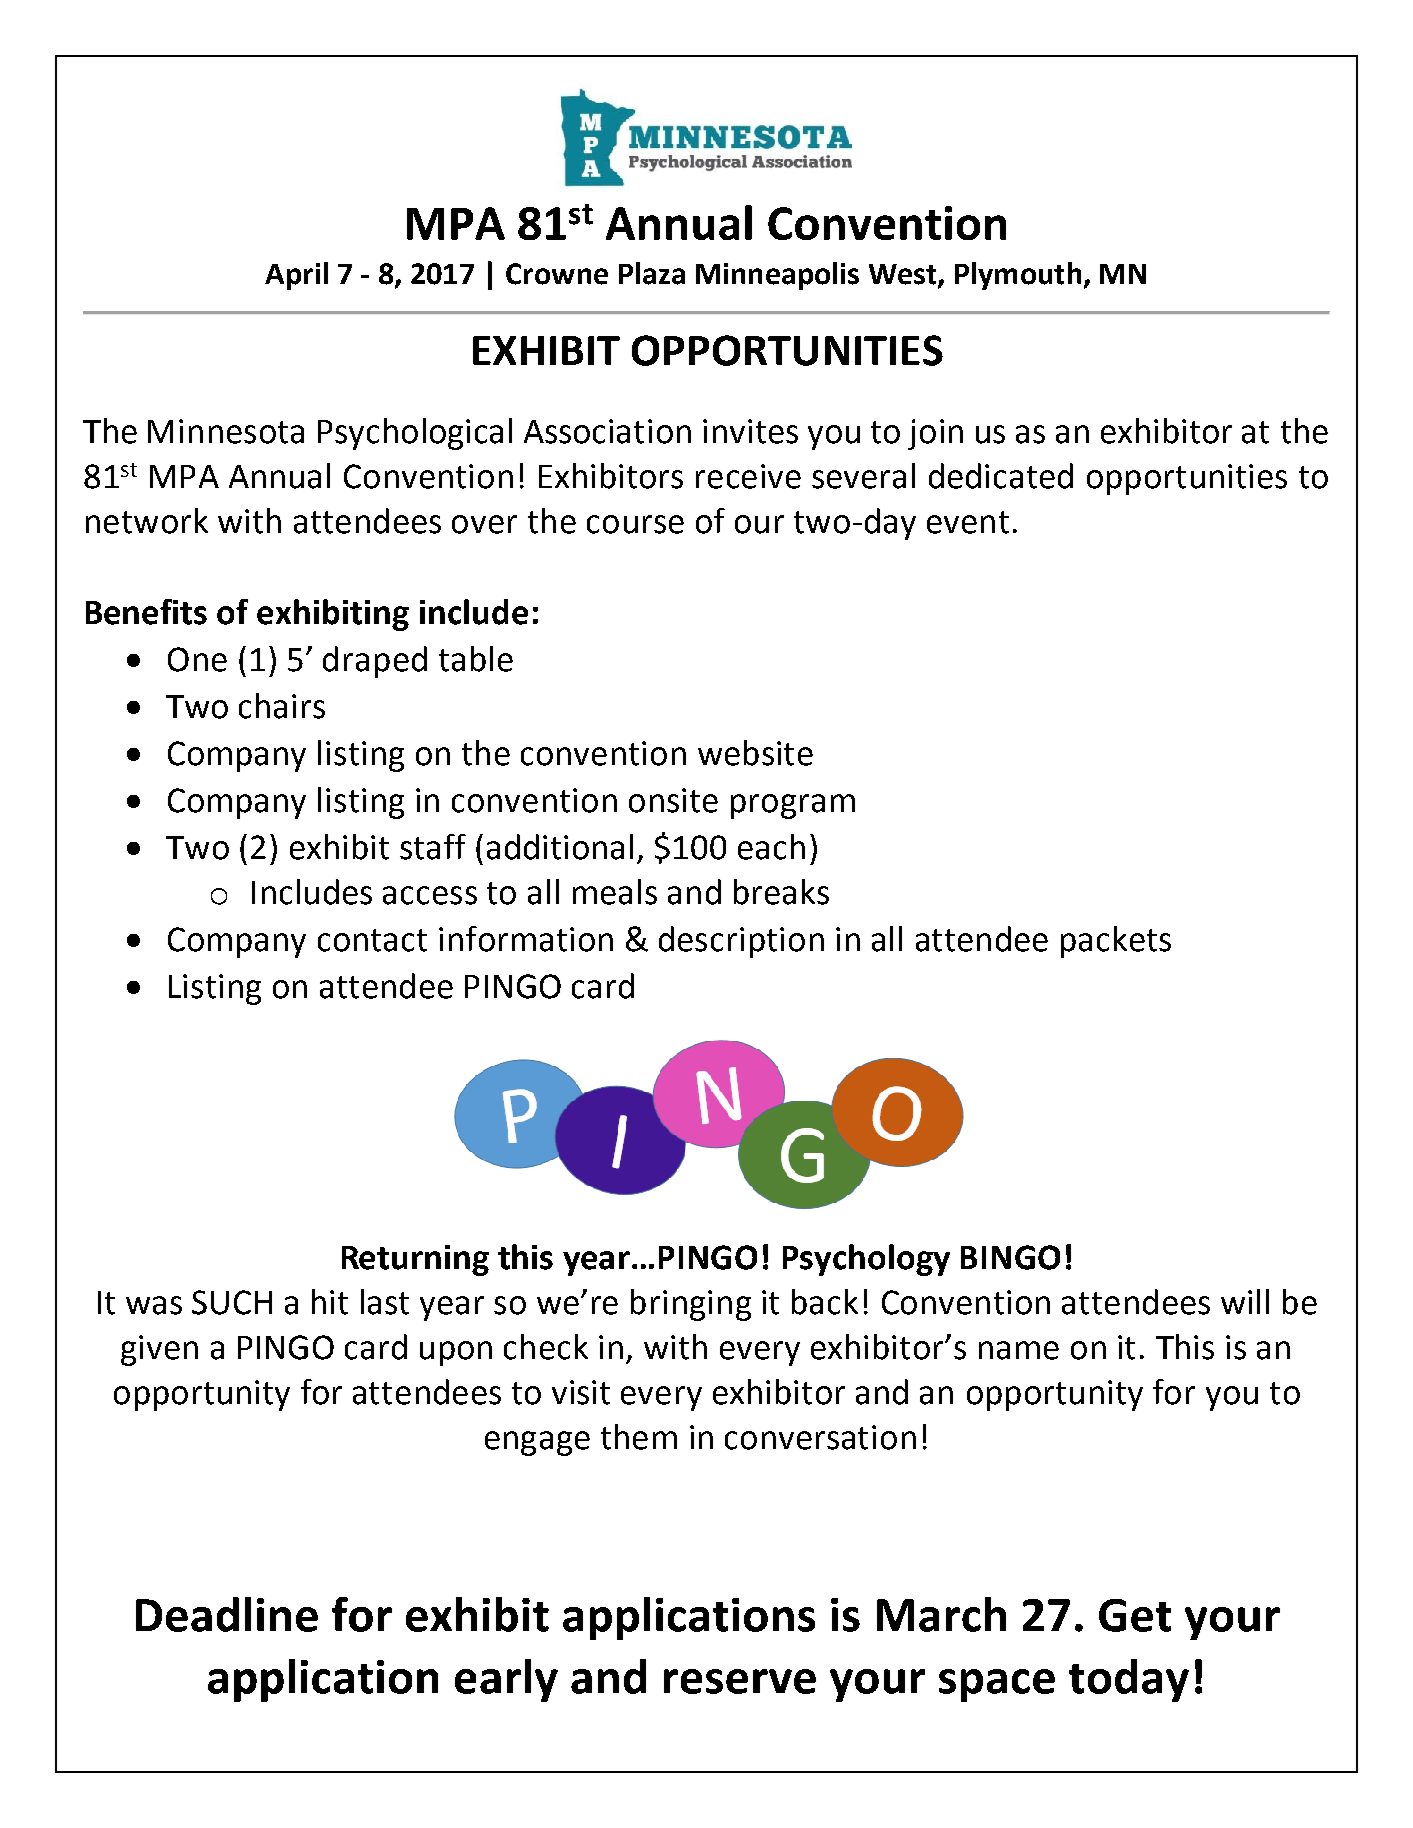  Describe the element at coordinates (691, 1305) in the screenshot. I see `bringing` at that location.
